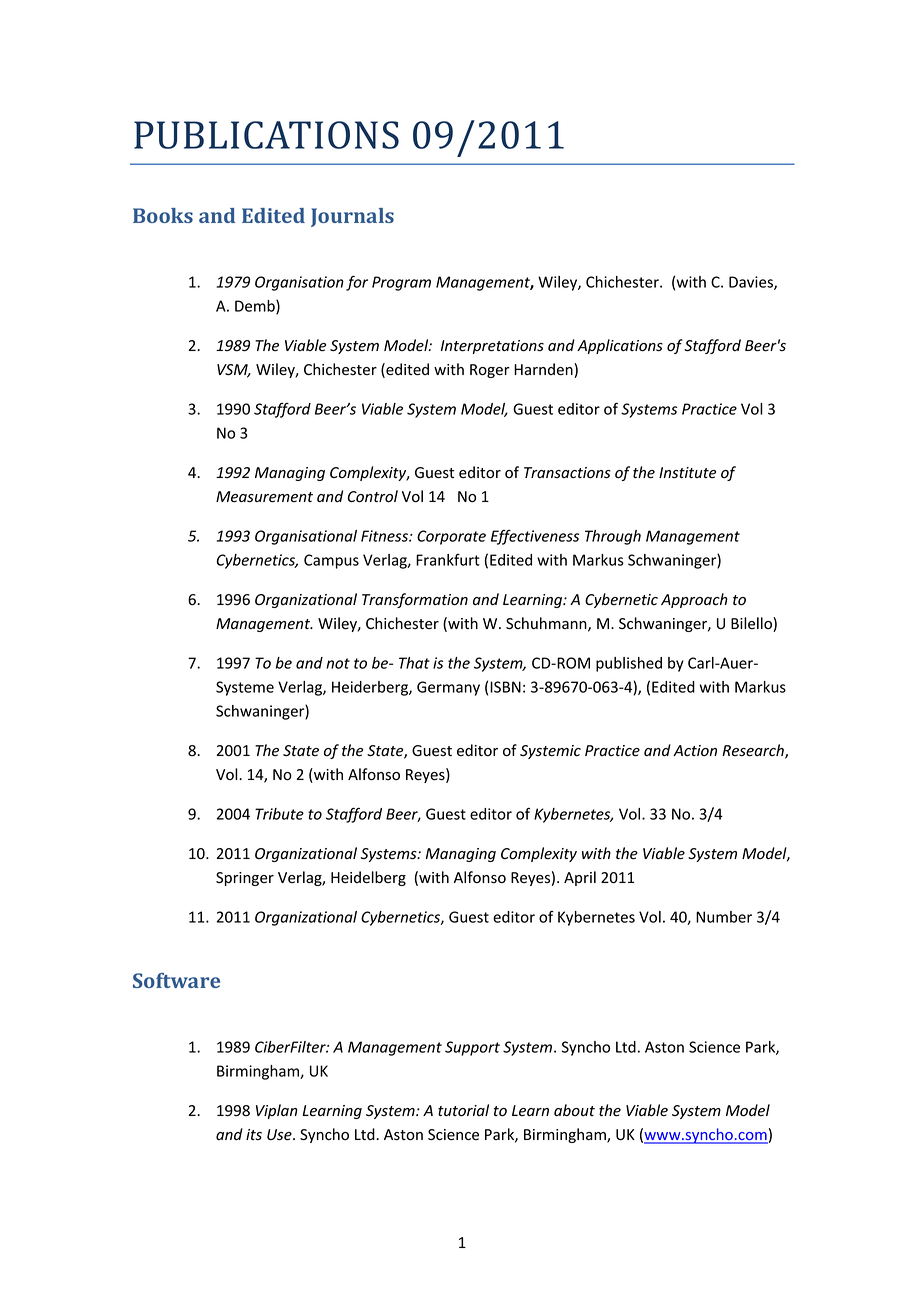 This screenshot has height=1308, width=924. I want to click on Tribute, so click(279, 814).
